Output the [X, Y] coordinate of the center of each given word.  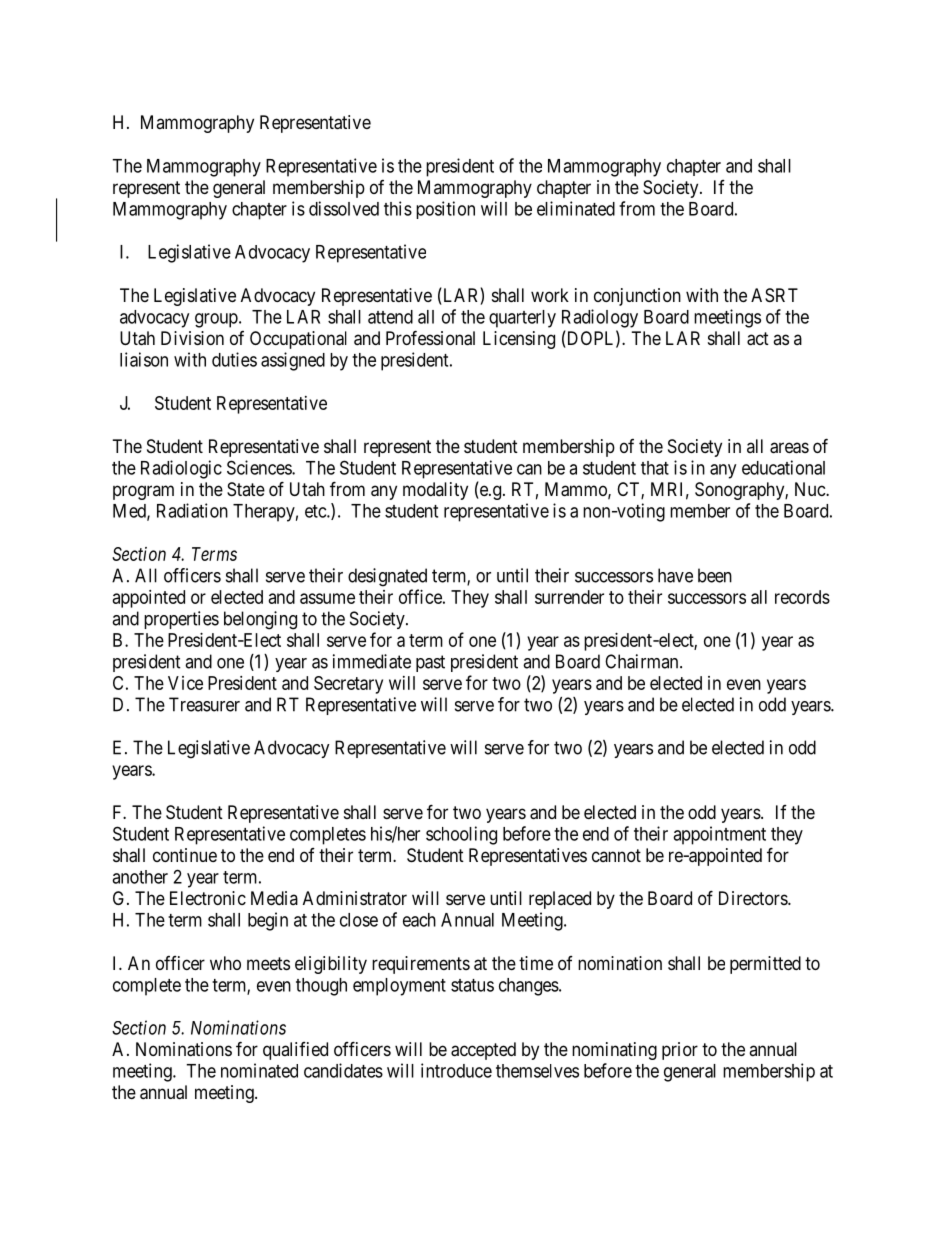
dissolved [344, 208]
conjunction [637, 297]
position [445, 210]
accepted [483, 1051]
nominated [259, 1070]
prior [680, 1051]
